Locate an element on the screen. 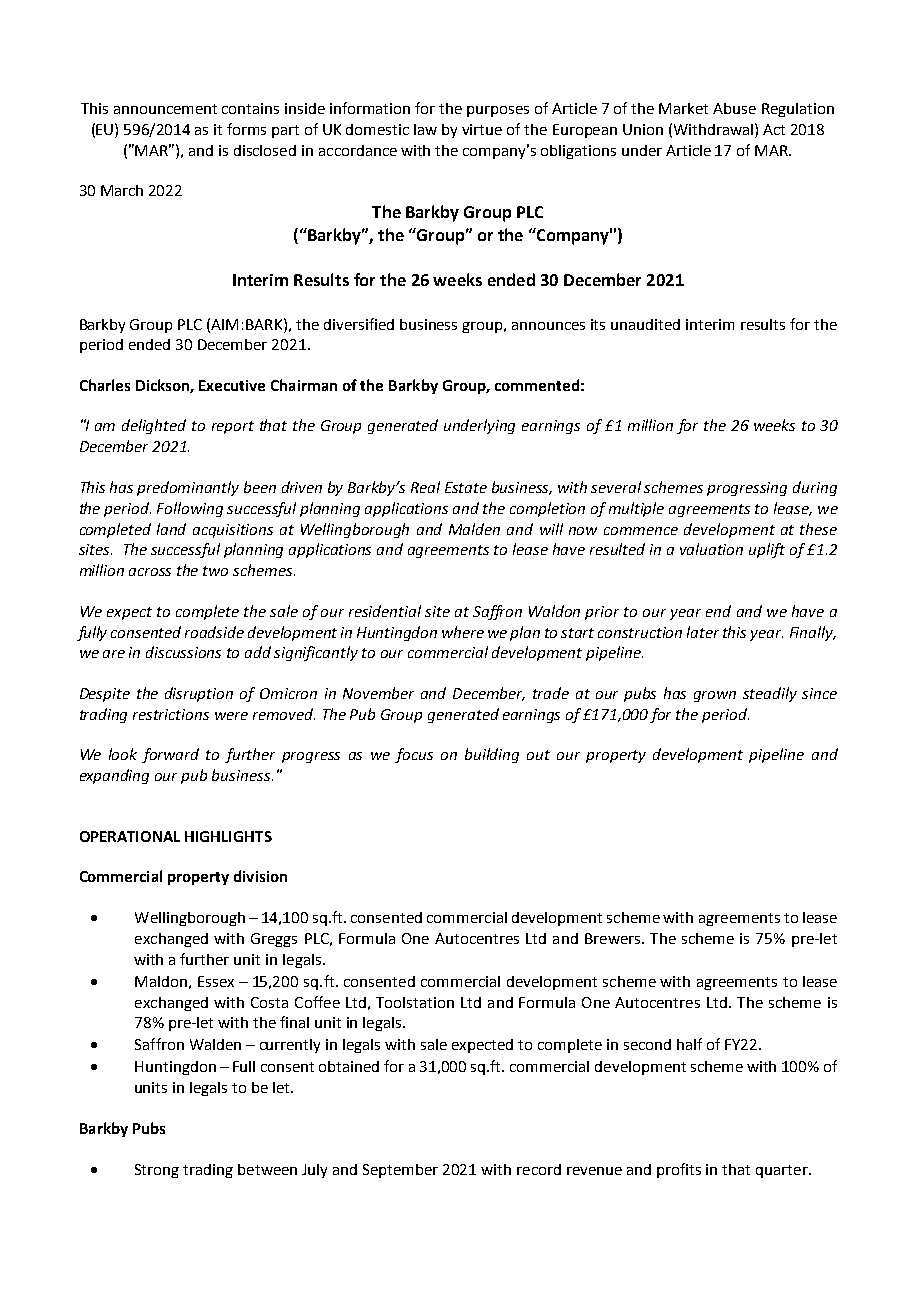  grown is located at coordinates (715, 696).
